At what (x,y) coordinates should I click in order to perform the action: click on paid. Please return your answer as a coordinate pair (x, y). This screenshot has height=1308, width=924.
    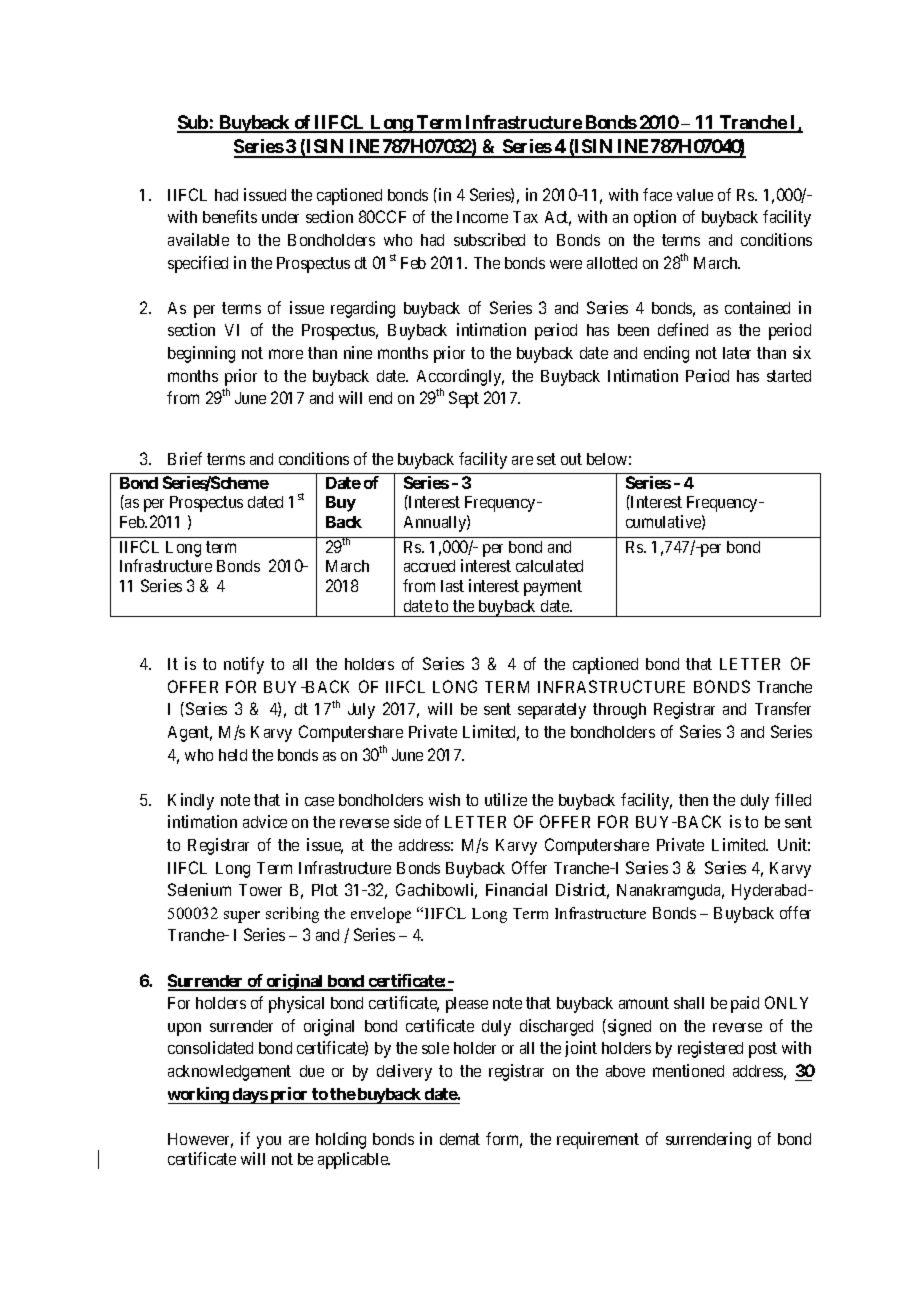
    Looking at the image, I should click on (745, 1004).
